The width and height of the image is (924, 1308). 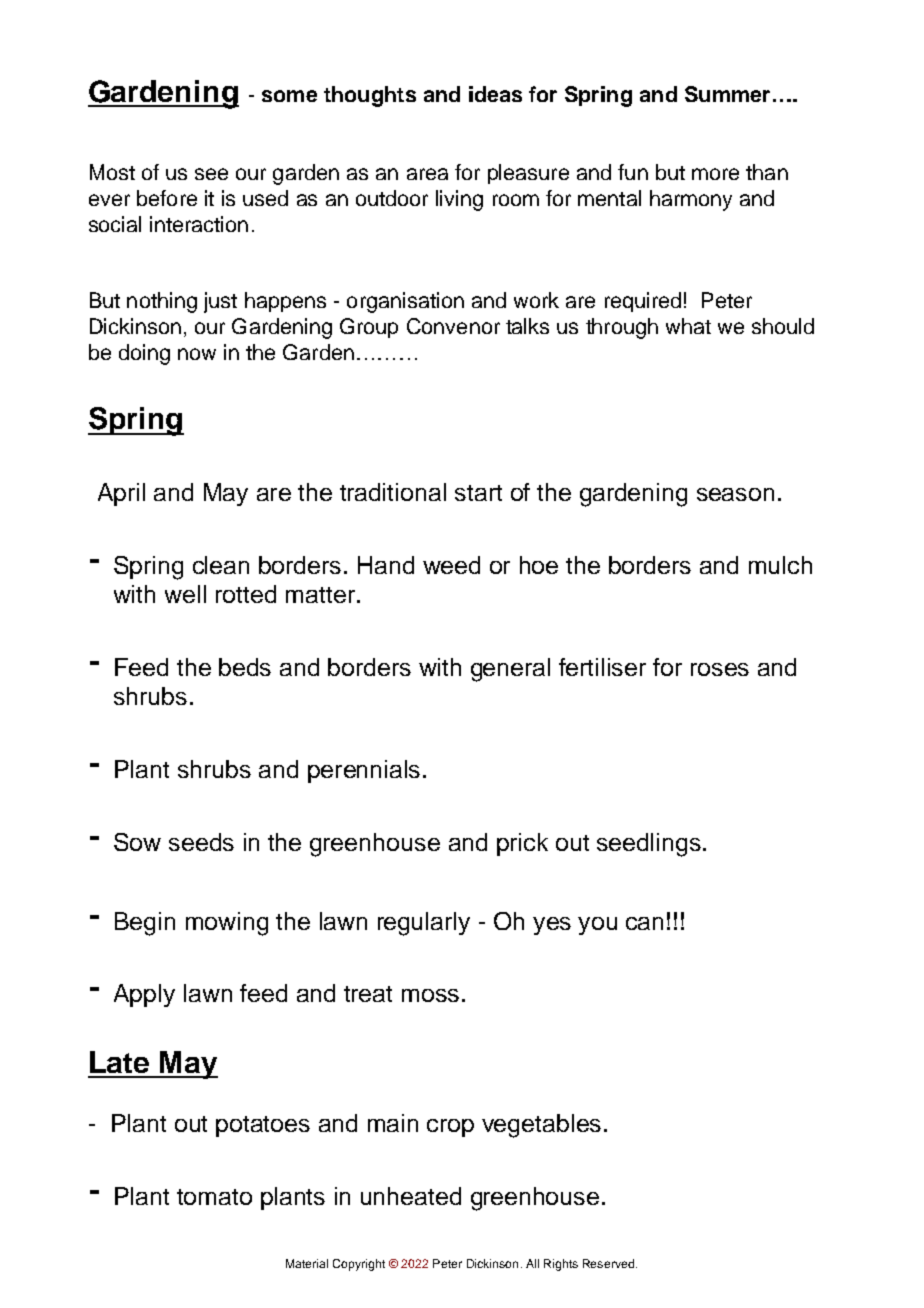 I want to click on area, so click(x=427, y=174).
